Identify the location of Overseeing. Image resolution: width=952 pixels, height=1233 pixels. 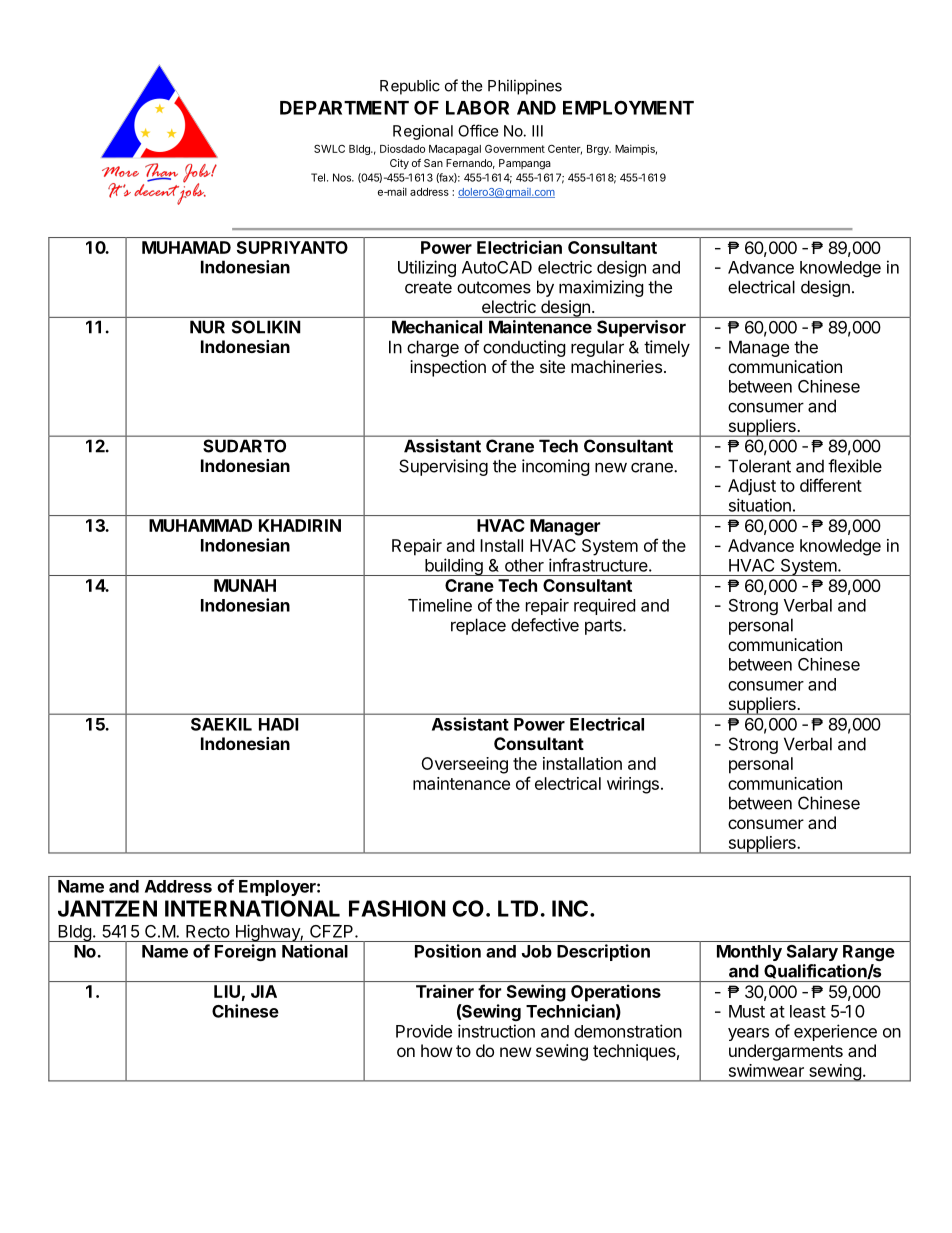
(464, 765).
